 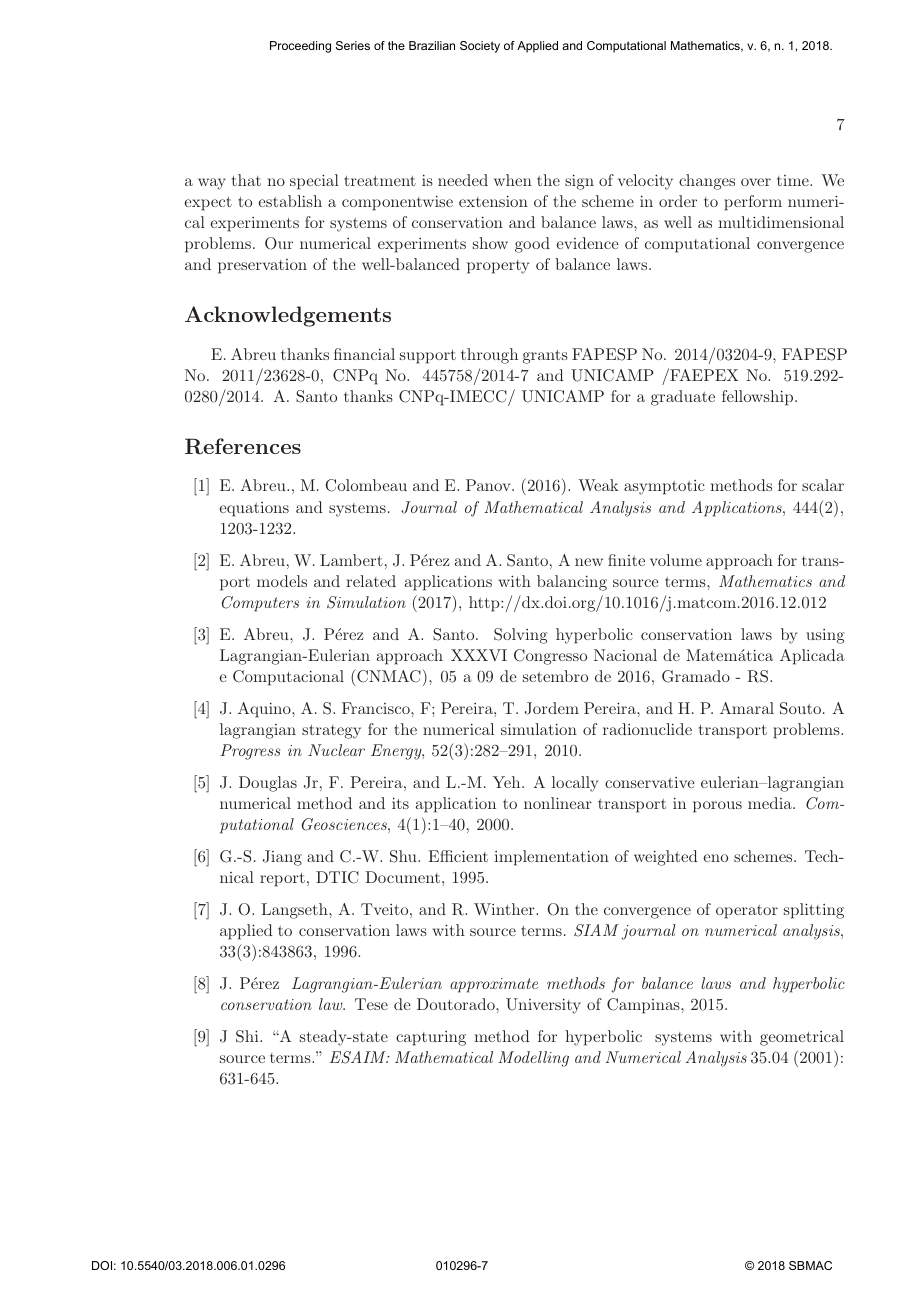 What do you see at coordinates (572, 583) in the screenshot?
I see `balancing` at bounding box center [572, 583].
